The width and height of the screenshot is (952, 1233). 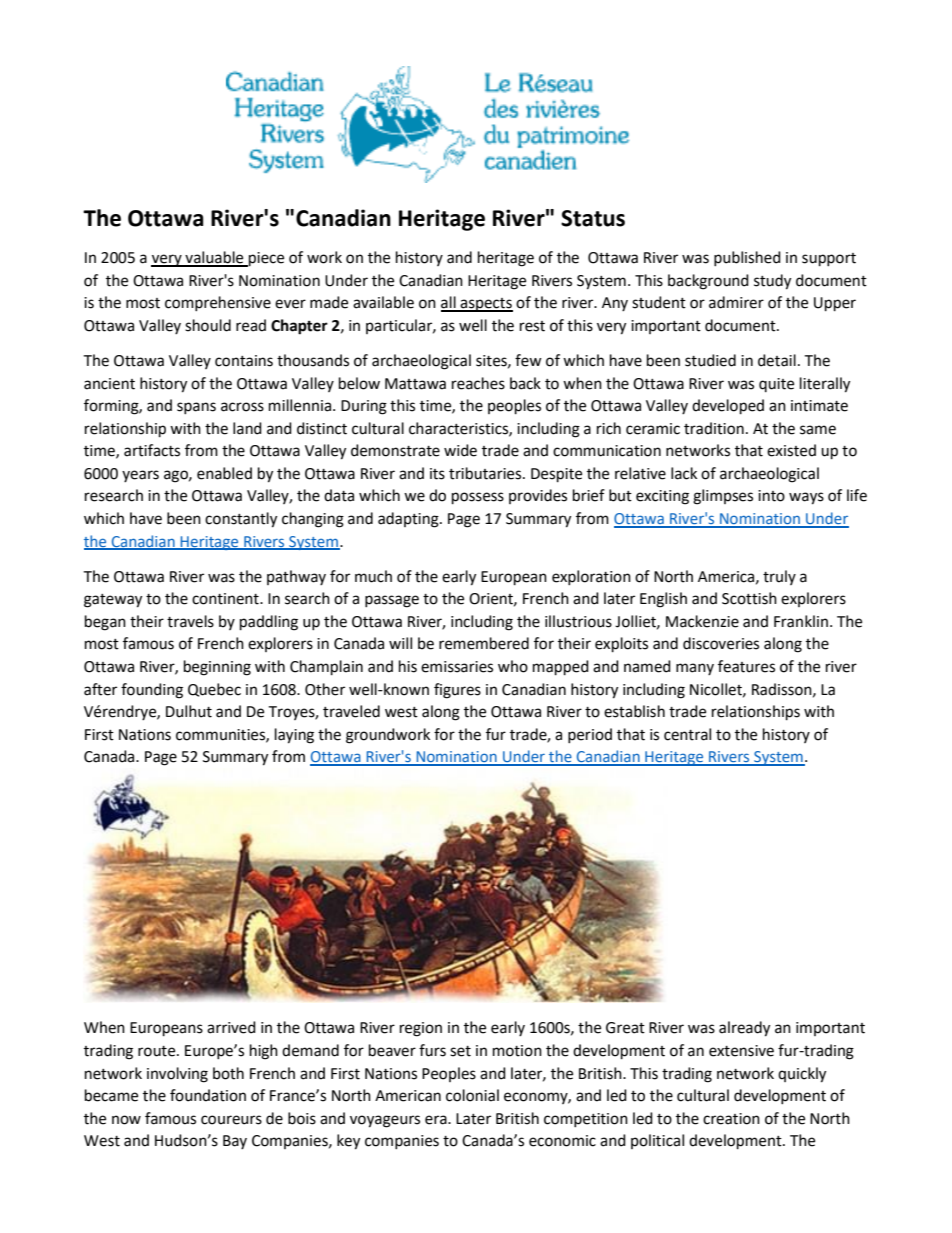 I want to click on features, so click(x=746, y=666).
